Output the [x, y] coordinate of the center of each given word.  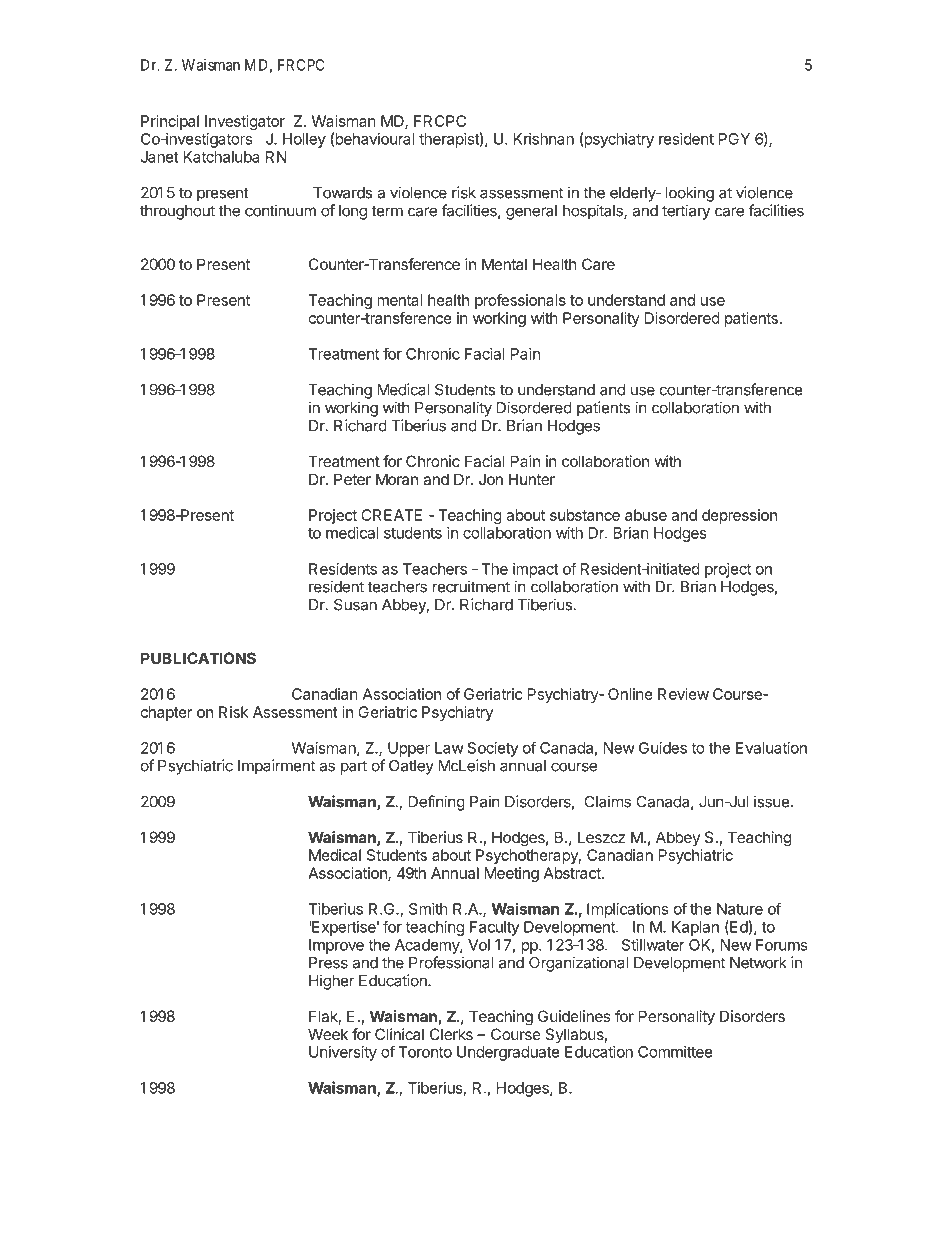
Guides [663, 748]
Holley [304, 140]
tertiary [686, 212]
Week [328, 1034]
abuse [646, 515]
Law [449, 748]
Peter [352, 479]
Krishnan [544, 139]
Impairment [276, 767]
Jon [491, 479]
